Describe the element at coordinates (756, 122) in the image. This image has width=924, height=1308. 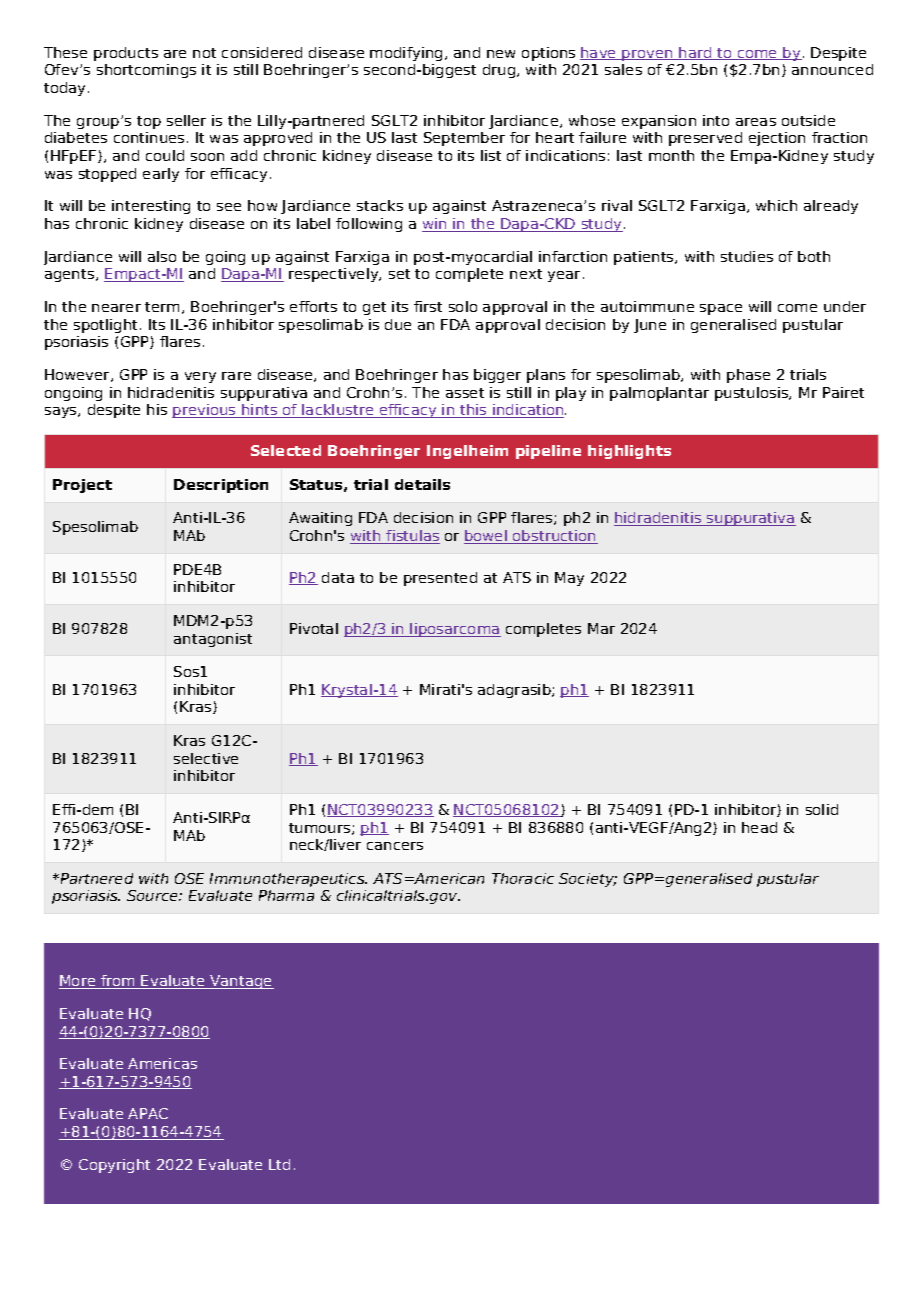
I see `areas` at that location.
